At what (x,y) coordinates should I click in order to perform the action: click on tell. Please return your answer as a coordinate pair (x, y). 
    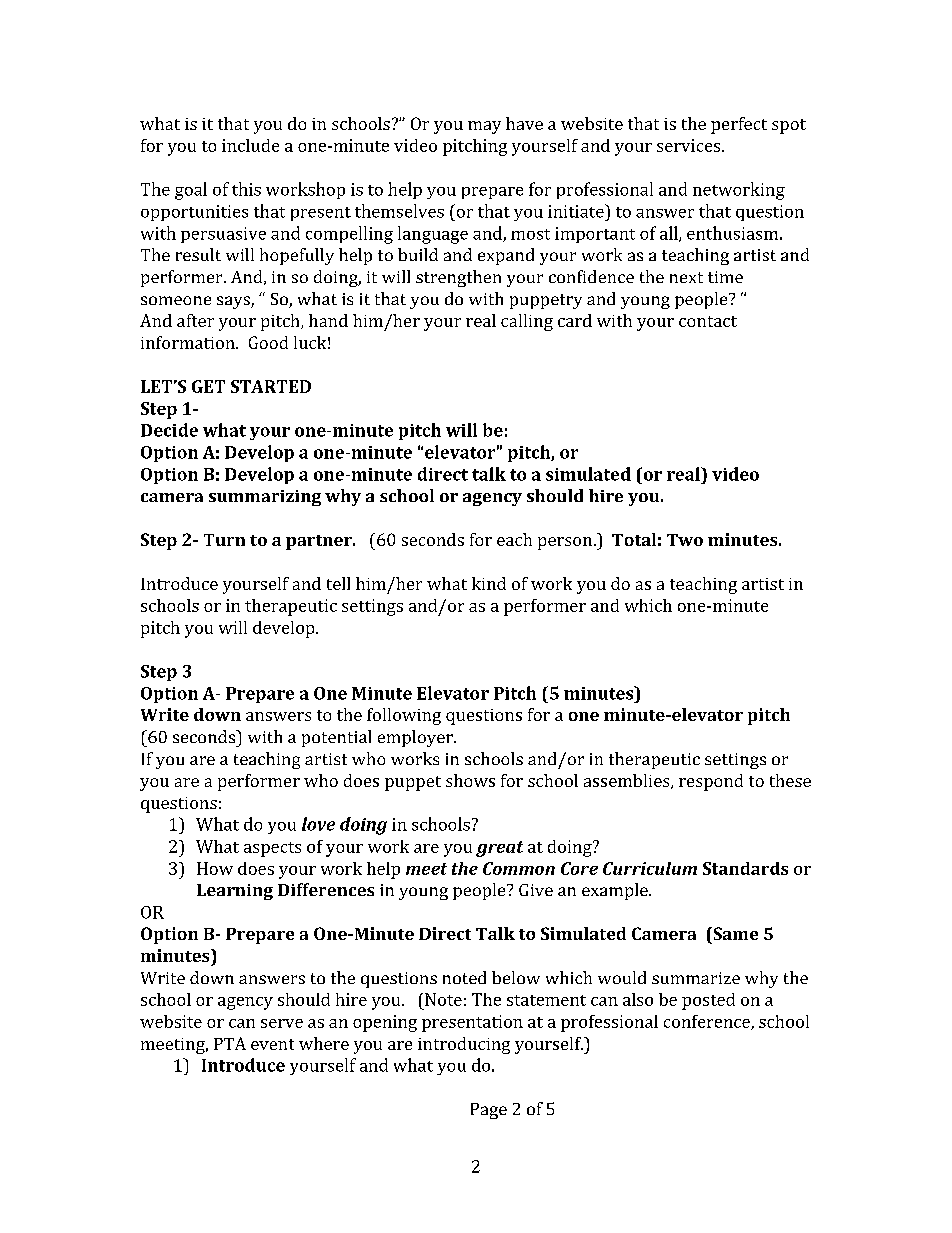
    Looking at the image, I should click on (338, 583).
